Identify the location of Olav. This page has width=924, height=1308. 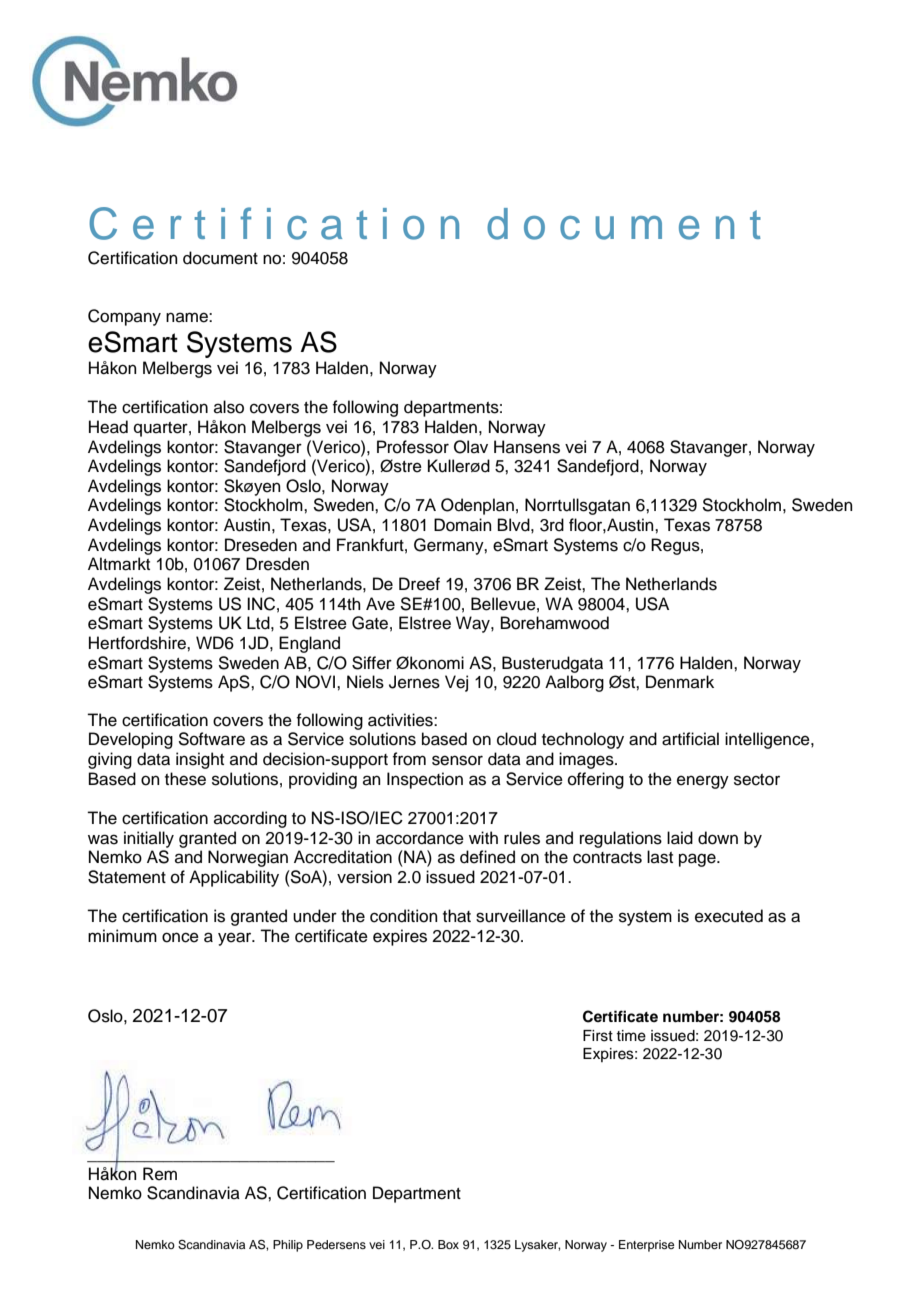
(471, 447).
